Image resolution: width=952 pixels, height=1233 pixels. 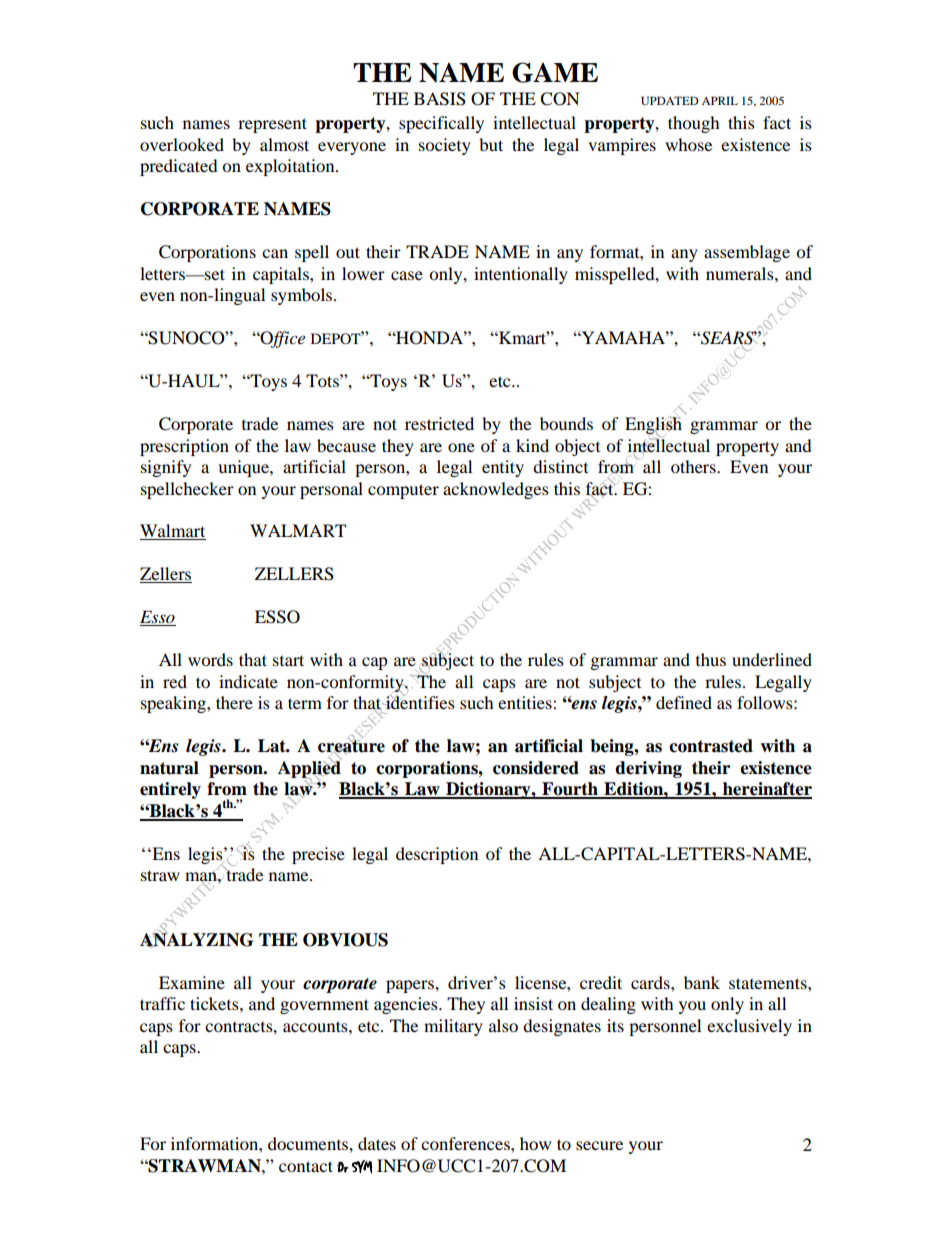 I want to click on represent, so click(x=272, y=125).
